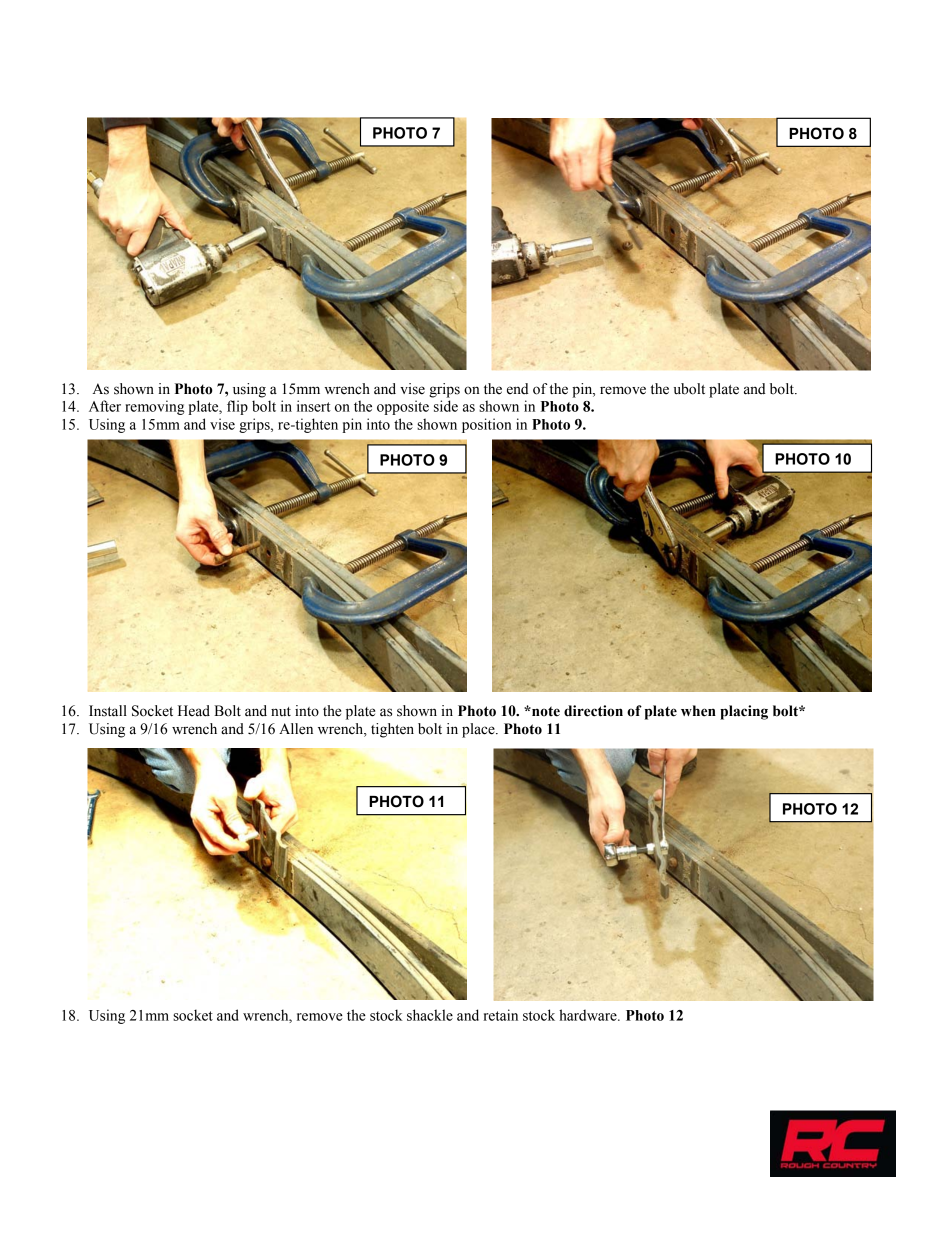  I want to click on opposite, so click(403, 407).
